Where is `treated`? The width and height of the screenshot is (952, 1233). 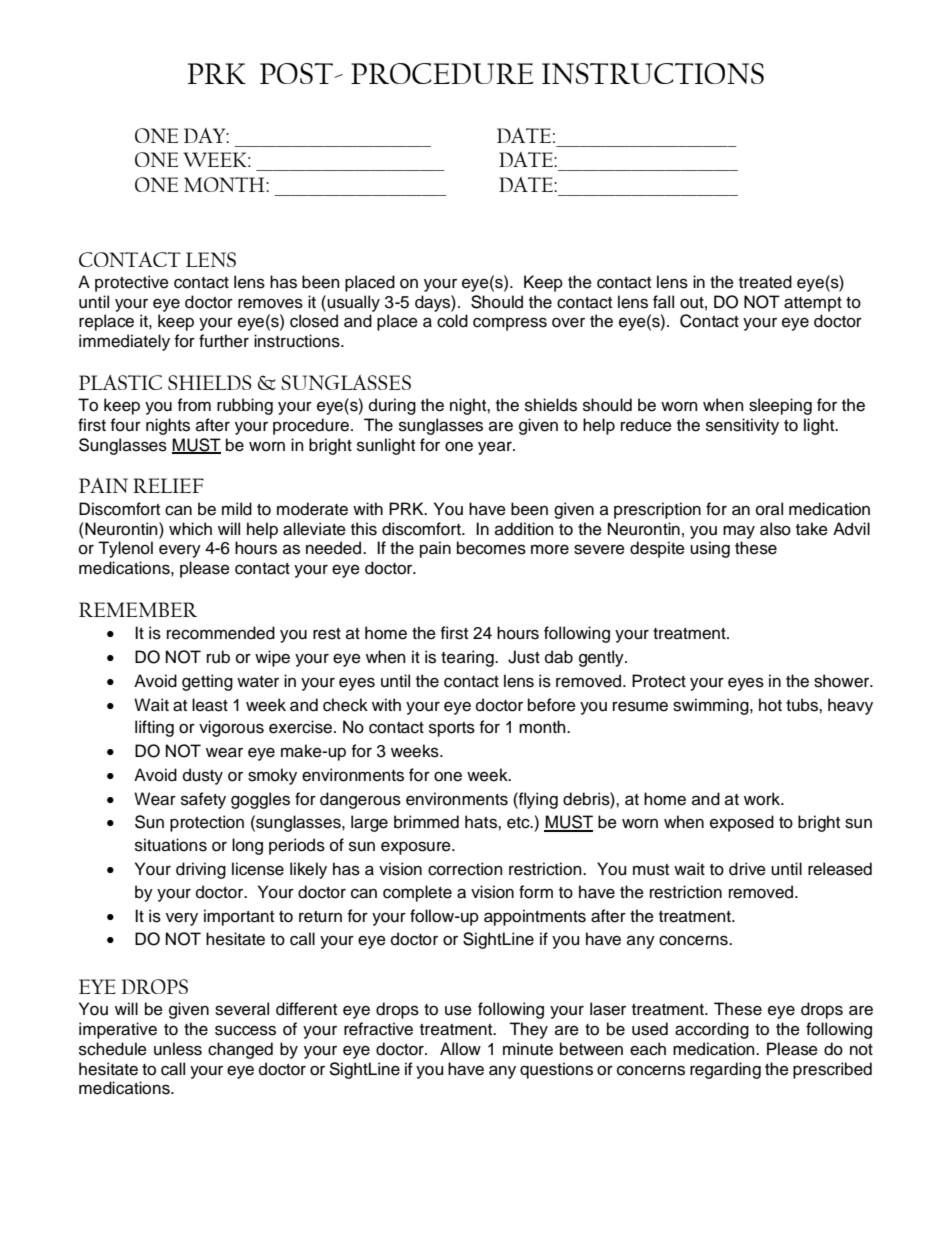 treated is located at coordinates (765, 282).
